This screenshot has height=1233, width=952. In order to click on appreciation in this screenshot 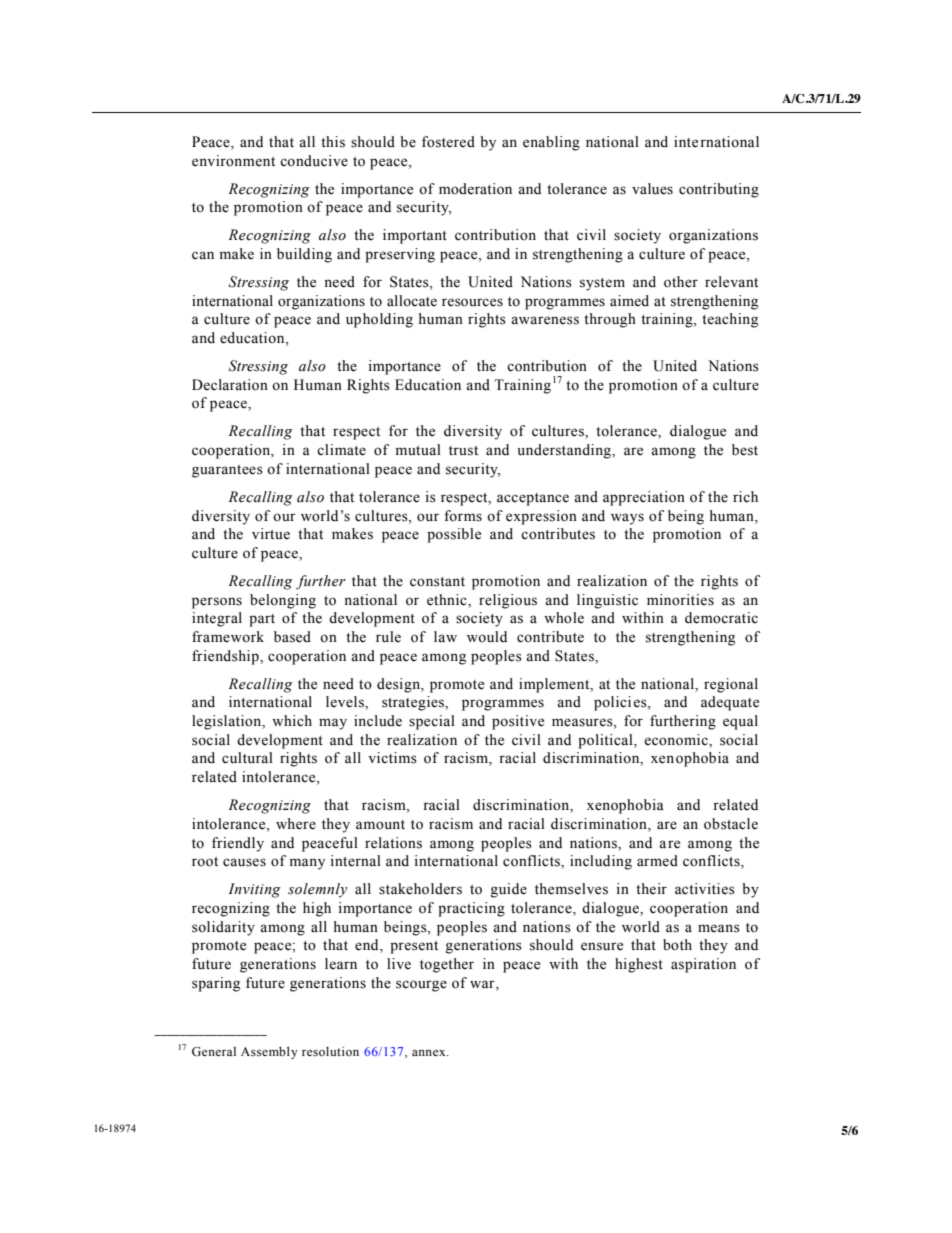, I will do `click(644, 498)`.
